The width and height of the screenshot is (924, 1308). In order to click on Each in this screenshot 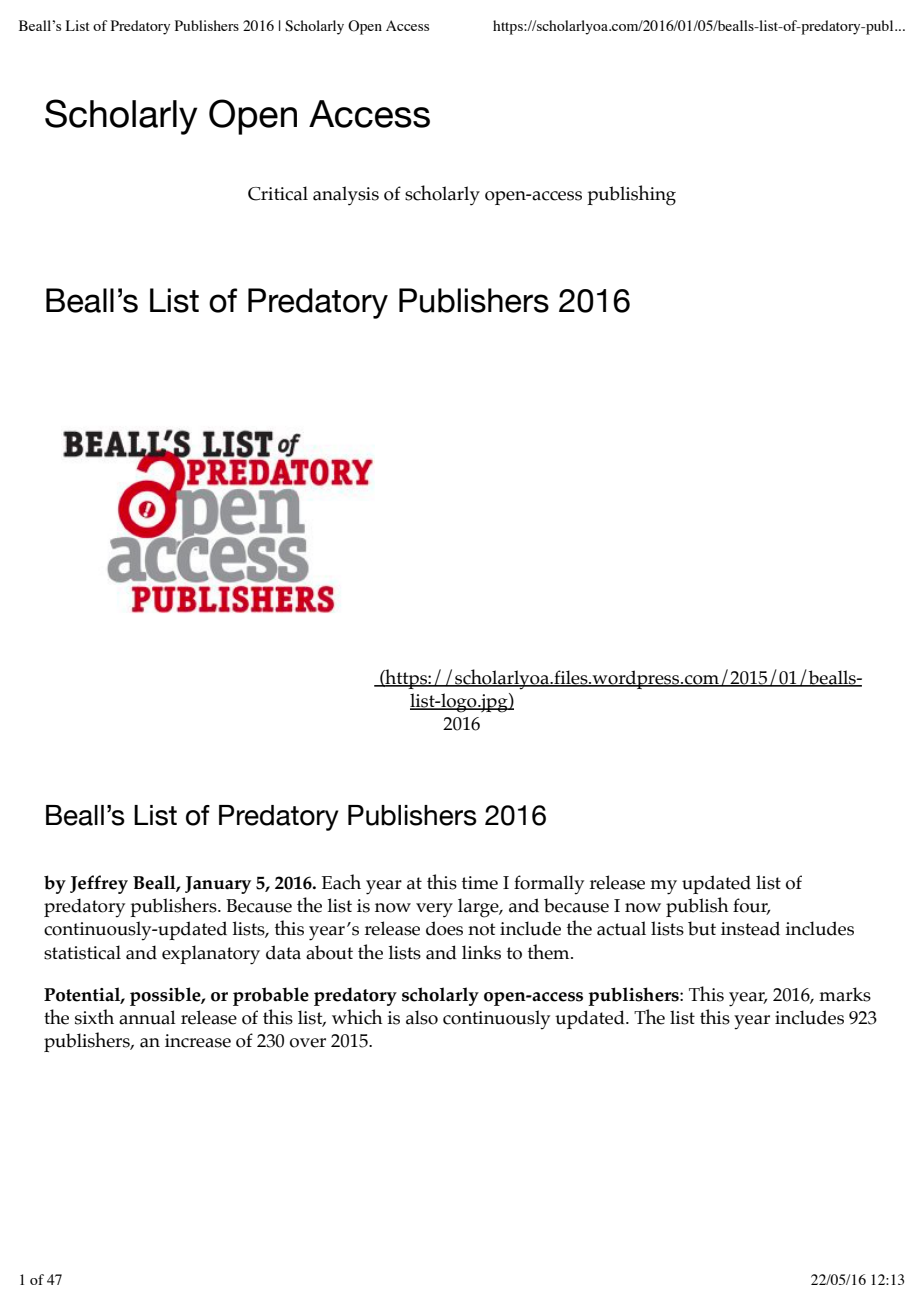, I will do `click(341, 882)`.
